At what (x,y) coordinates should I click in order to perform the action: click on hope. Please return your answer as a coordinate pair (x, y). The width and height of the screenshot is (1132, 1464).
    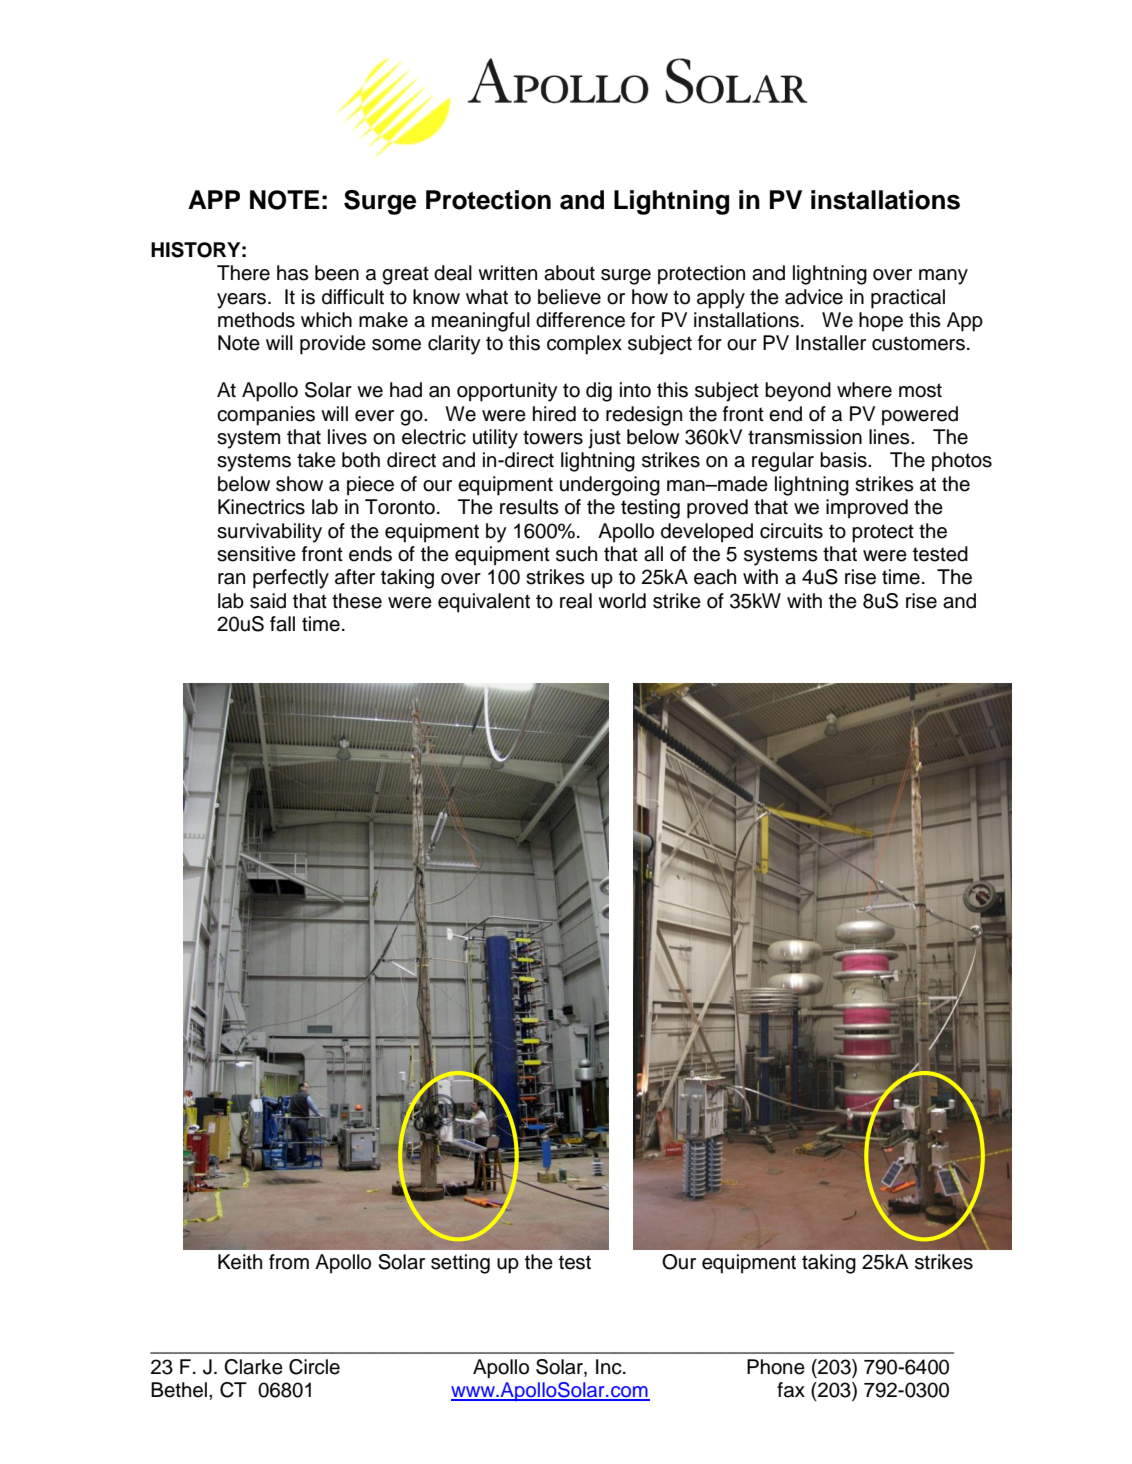
    Looking at the image, I should click on (881, 322).
